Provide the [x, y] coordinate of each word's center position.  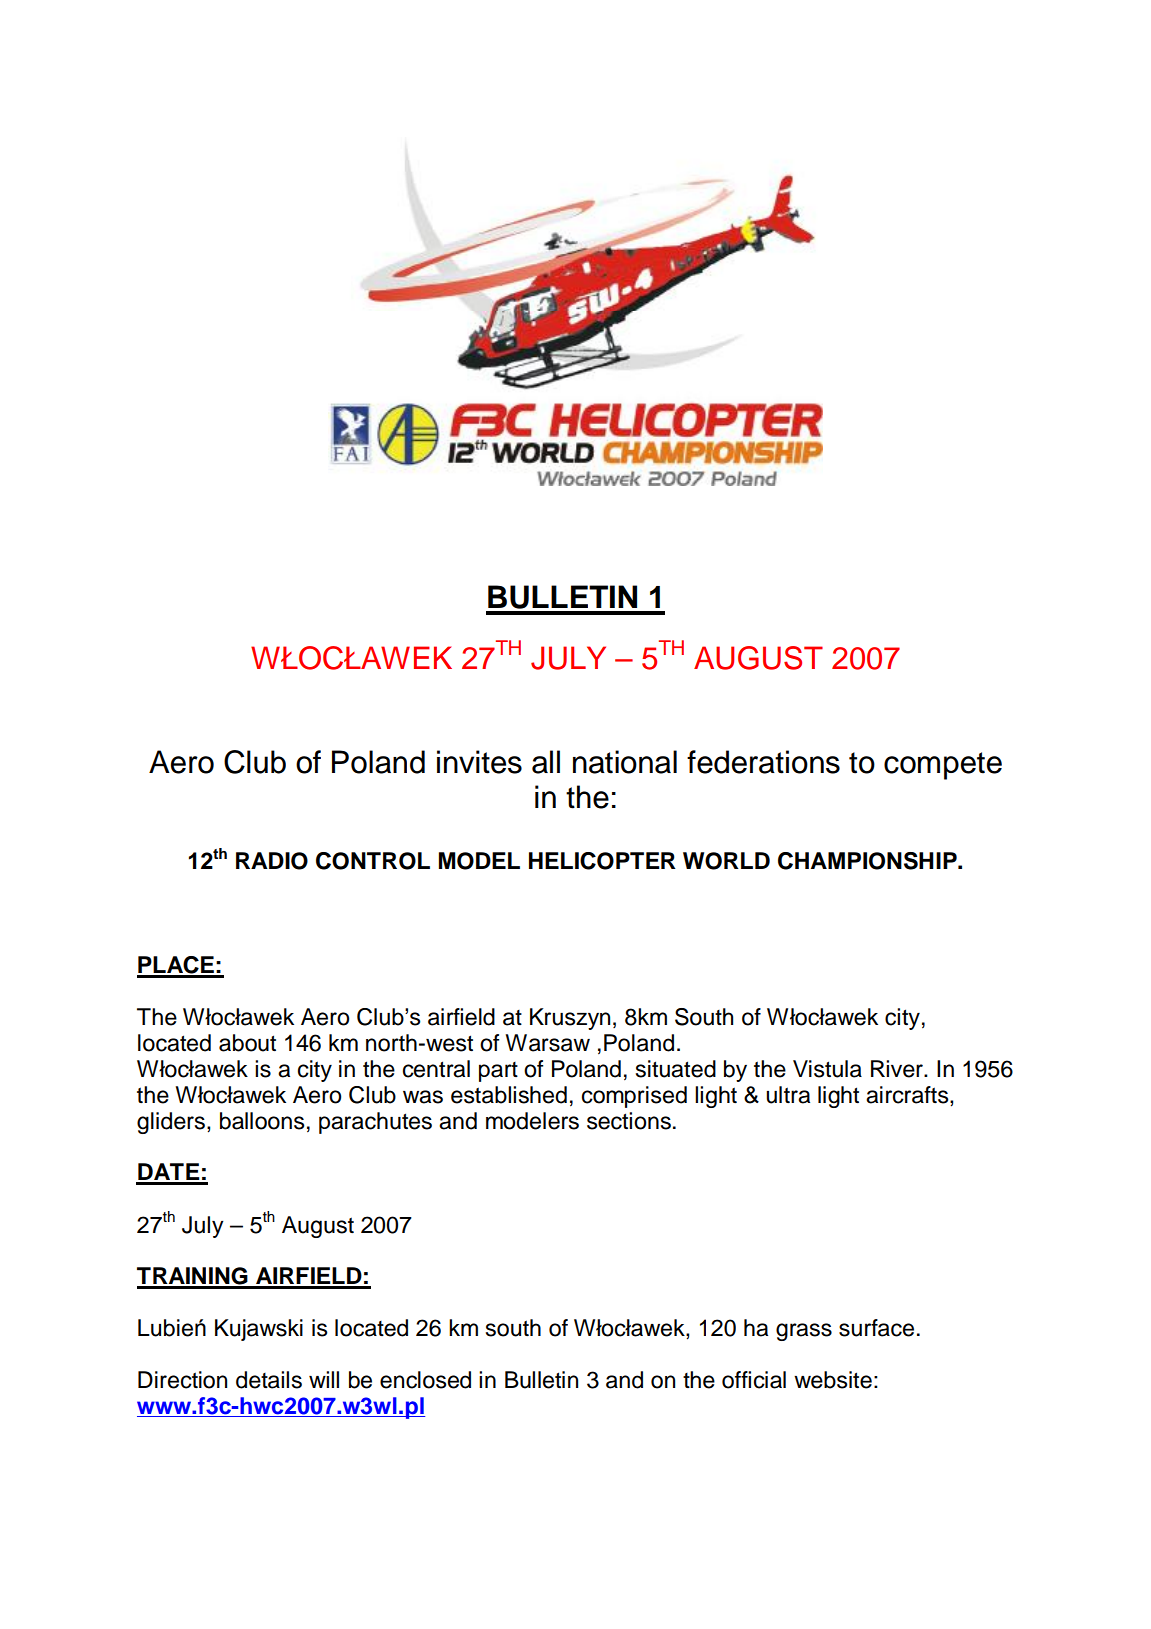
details [269, 1380]
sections [629, 1121]
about [247, 1043]
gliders [171, 1123]
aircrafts [908, 1096]
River [898, 1069]
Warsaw [547, 1043]
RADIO [272, 861]
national [625, 762]
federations [763, 762]
